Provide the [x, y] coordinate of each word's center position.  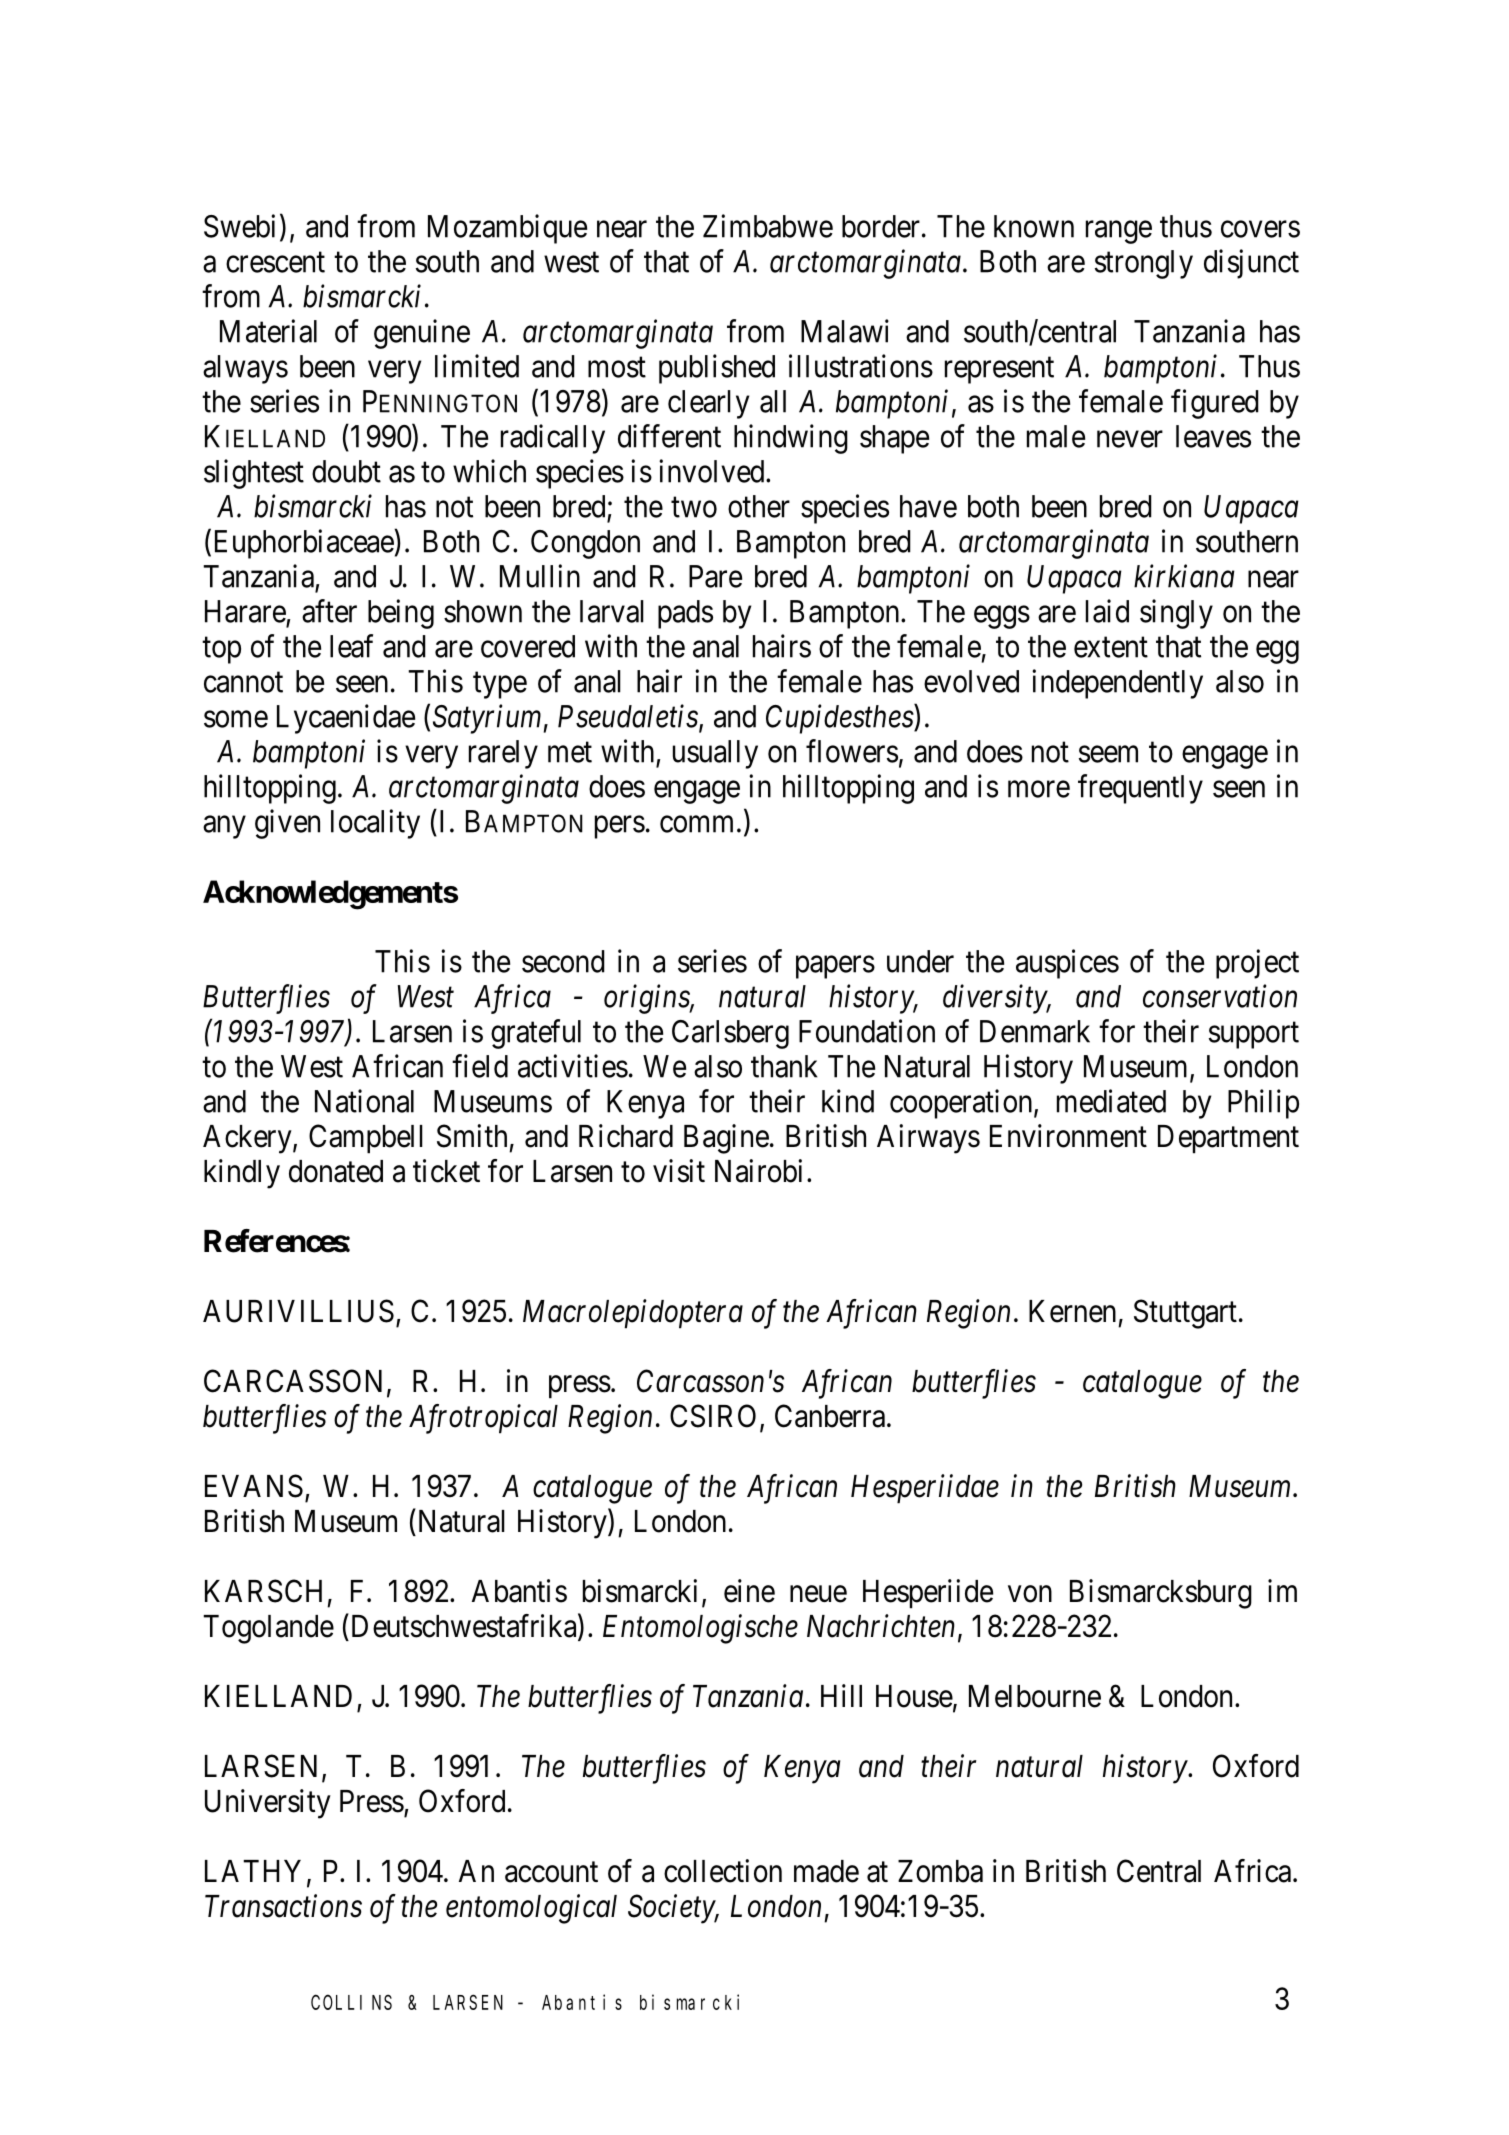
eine [749, 1591]
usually [715, 754]
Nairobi [758, 1171]
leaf [351, 646]
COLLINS [351, 2002]
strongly [1144, 264]
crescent [275, 262]
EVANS [254, 1486]
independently [1117, 684]
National [364, 1101]
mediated [1111, 1101]
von [1030, 1594]
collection [723, 1871]
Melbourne [1035, 1696]
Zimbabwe [768, 226]
